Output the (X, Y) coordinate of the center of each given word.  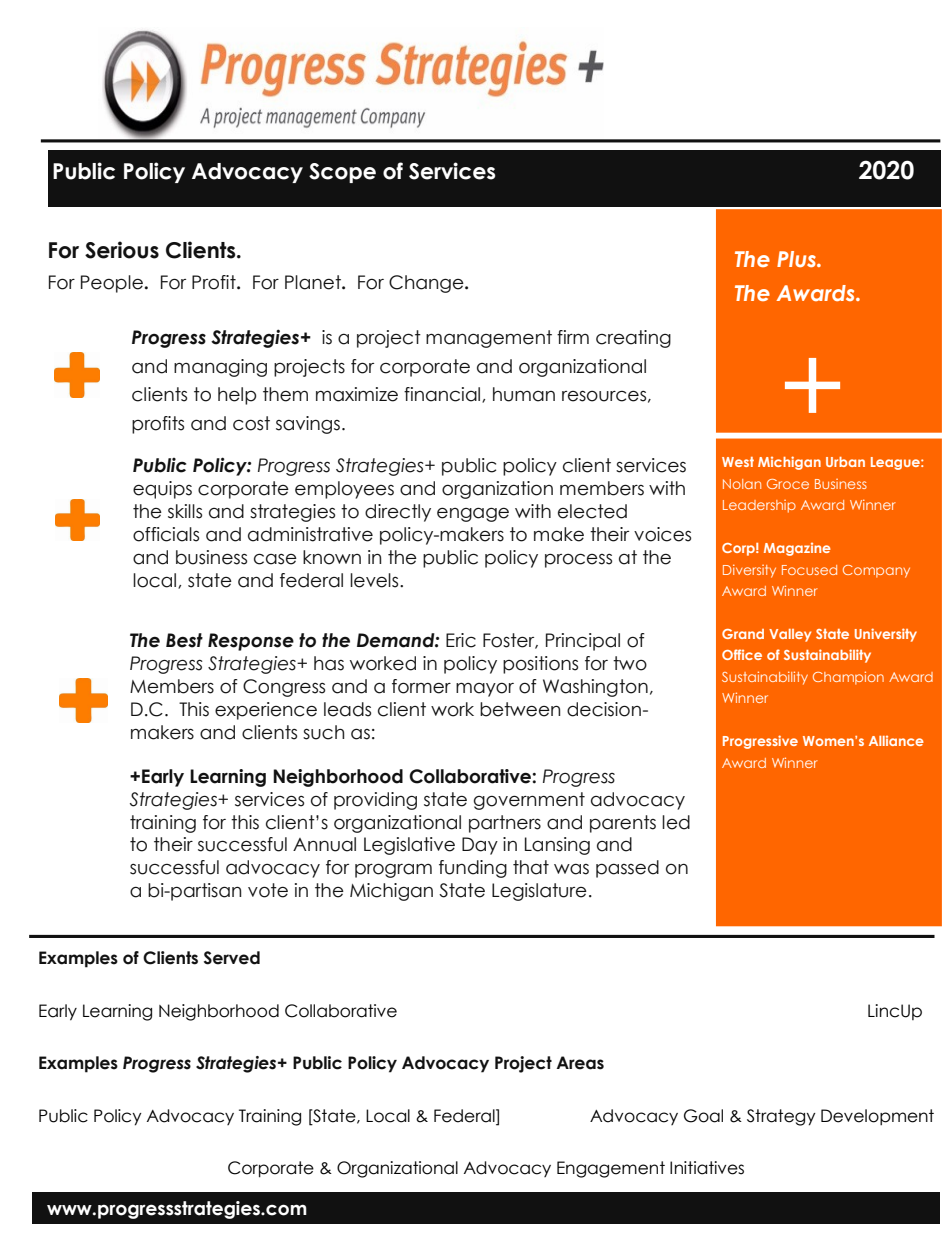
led (676, 822)
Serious (122, 250)
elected (592, 511)
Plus (797, 259)
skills (185, 511)
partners (505, 824)
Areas (580, 1063)
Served (232, 958)
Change (427, 284)
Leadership (759, 506)
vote (268, 890)
